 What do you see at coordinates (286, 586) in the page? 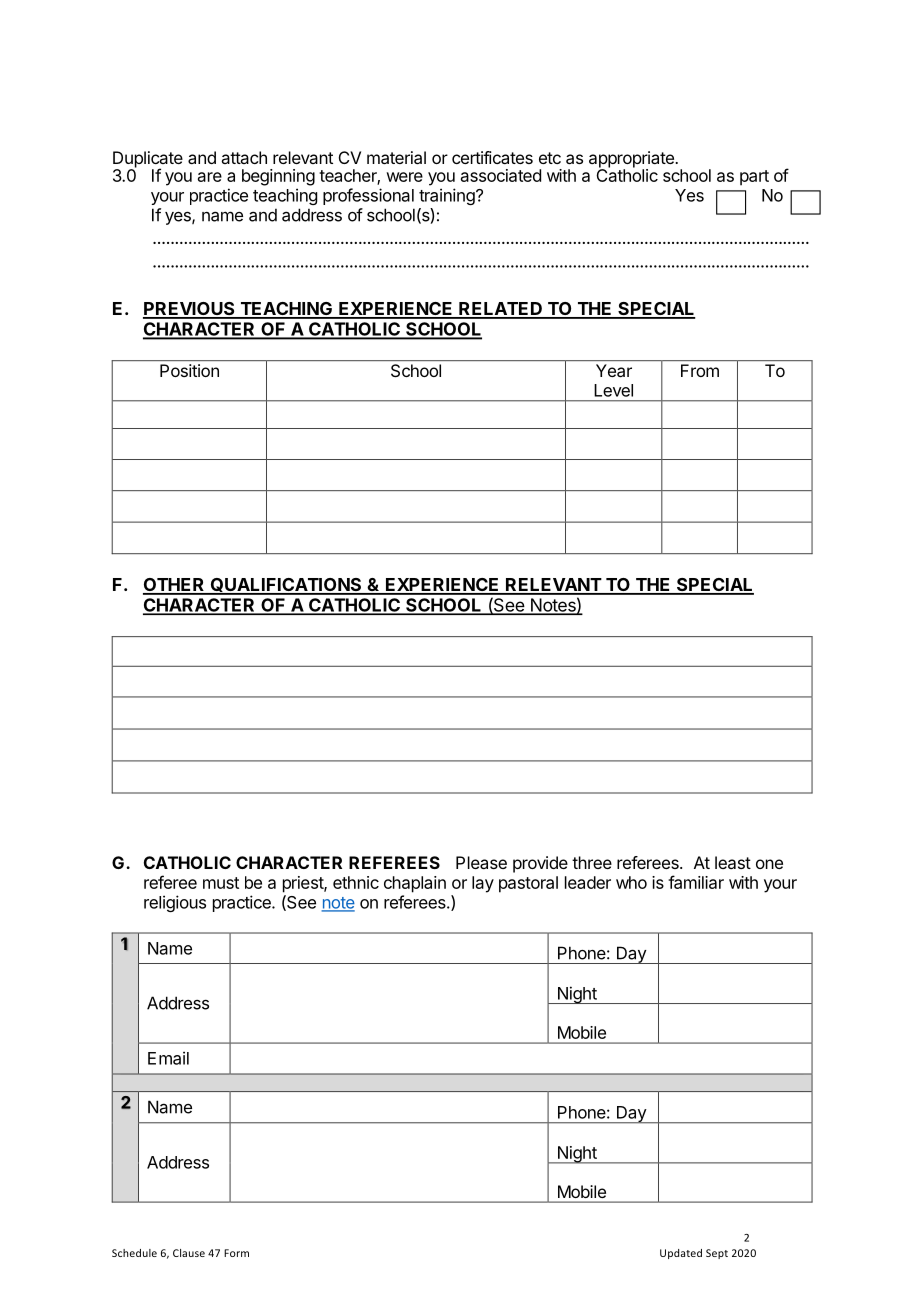
I see `QUALIFICATIONS` at bounding box center [286, 586].
